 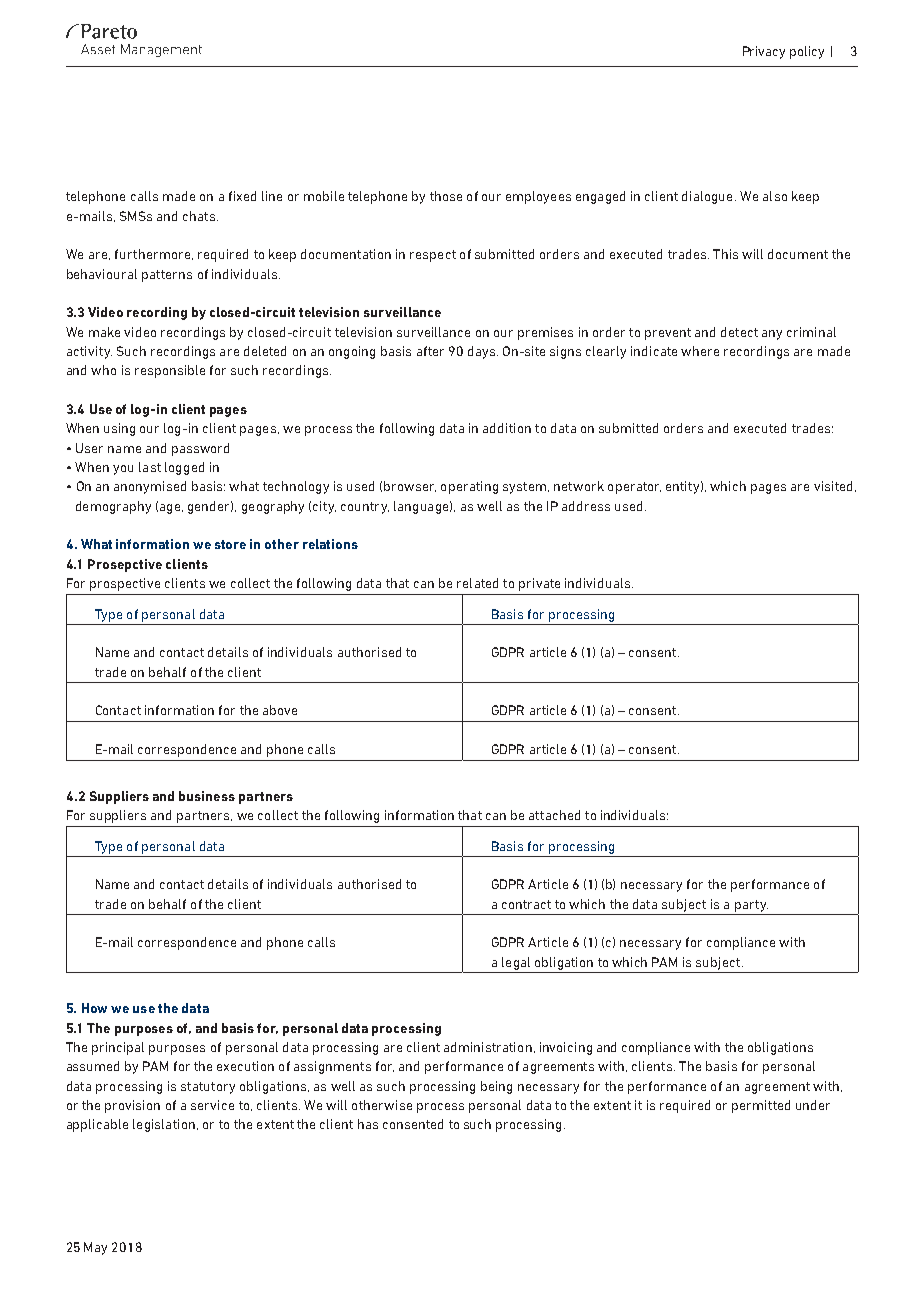 I want to click on legal, so click(x=516, y=963).
